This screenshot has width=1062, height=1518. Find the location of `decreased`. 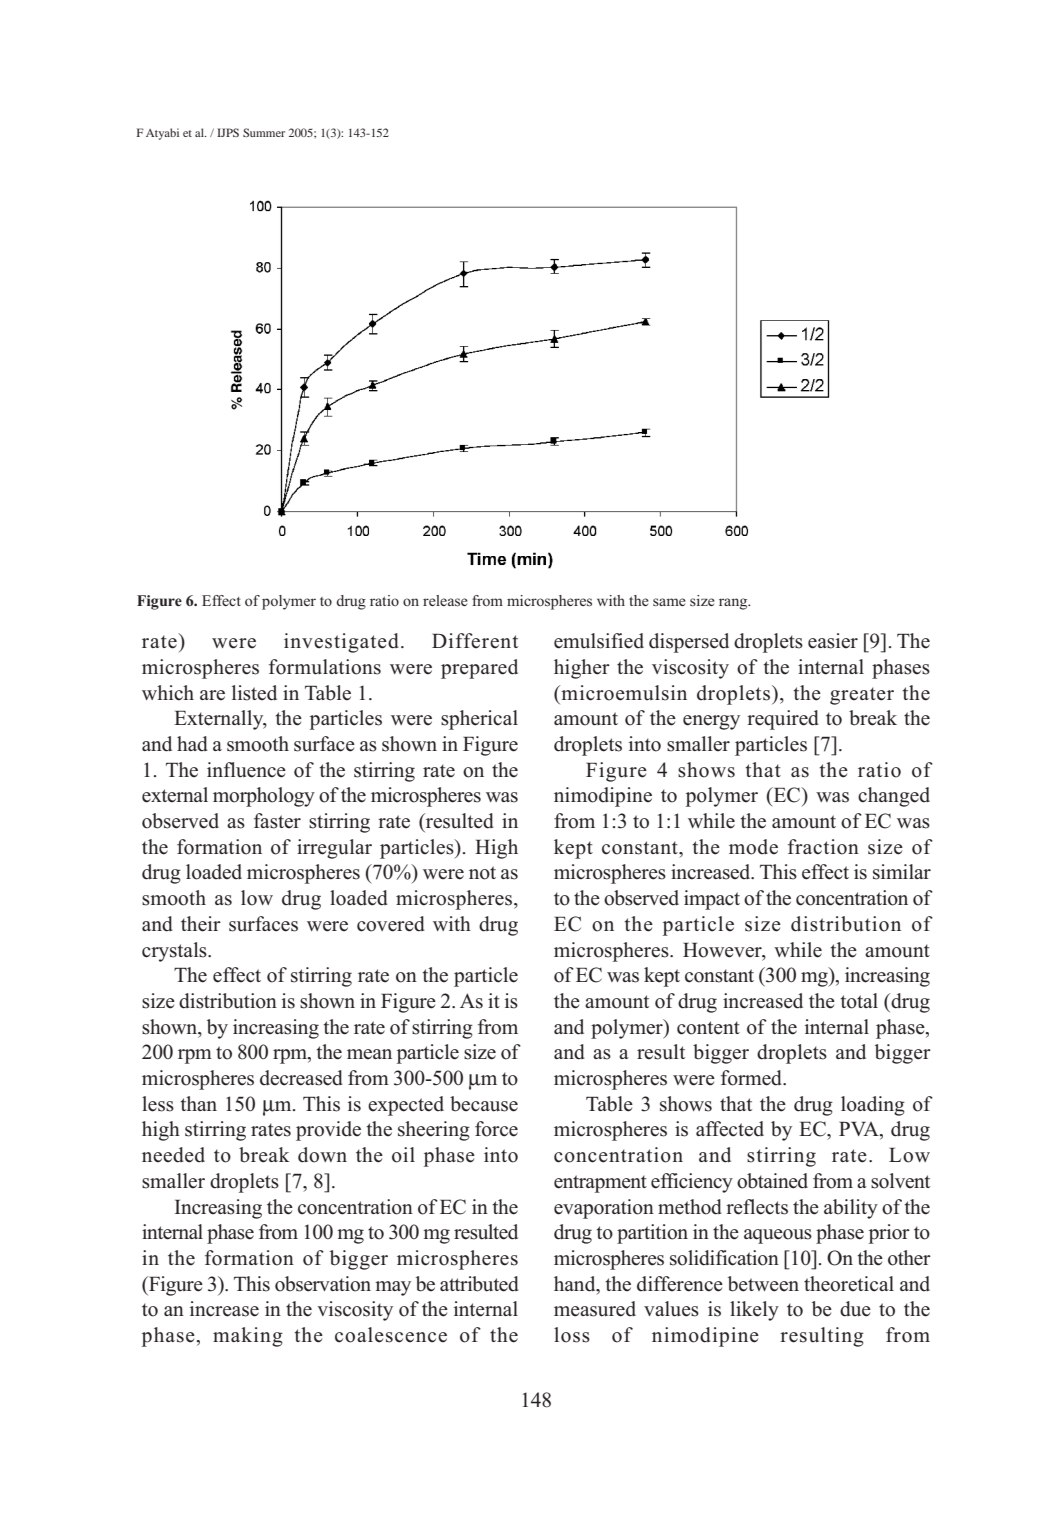

decreased is located at coordinates (301, 1078).
